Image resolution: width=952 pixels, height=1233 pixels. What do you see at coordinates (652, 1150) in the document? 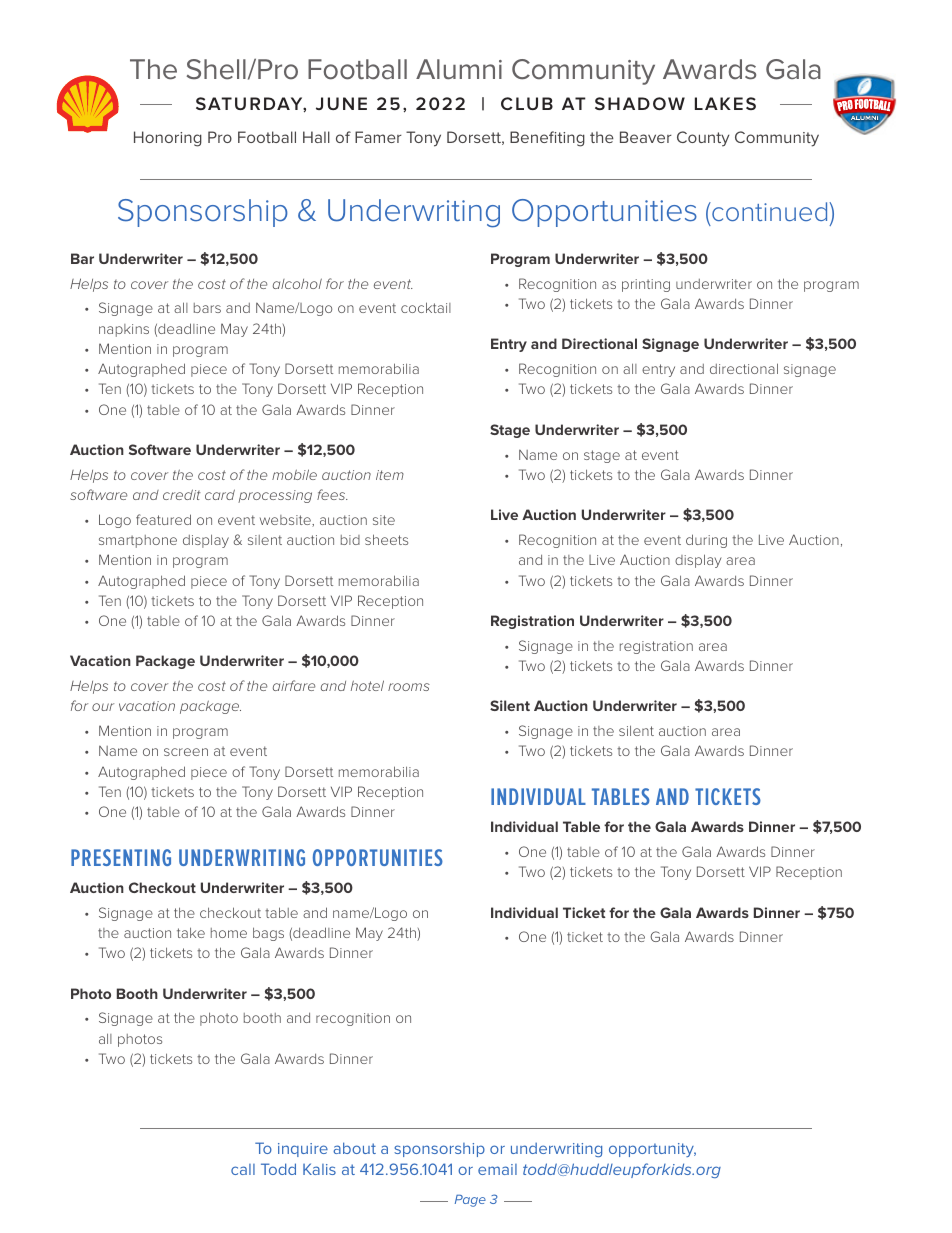
I see `opportunity` at bounding box center [652, 1150].
